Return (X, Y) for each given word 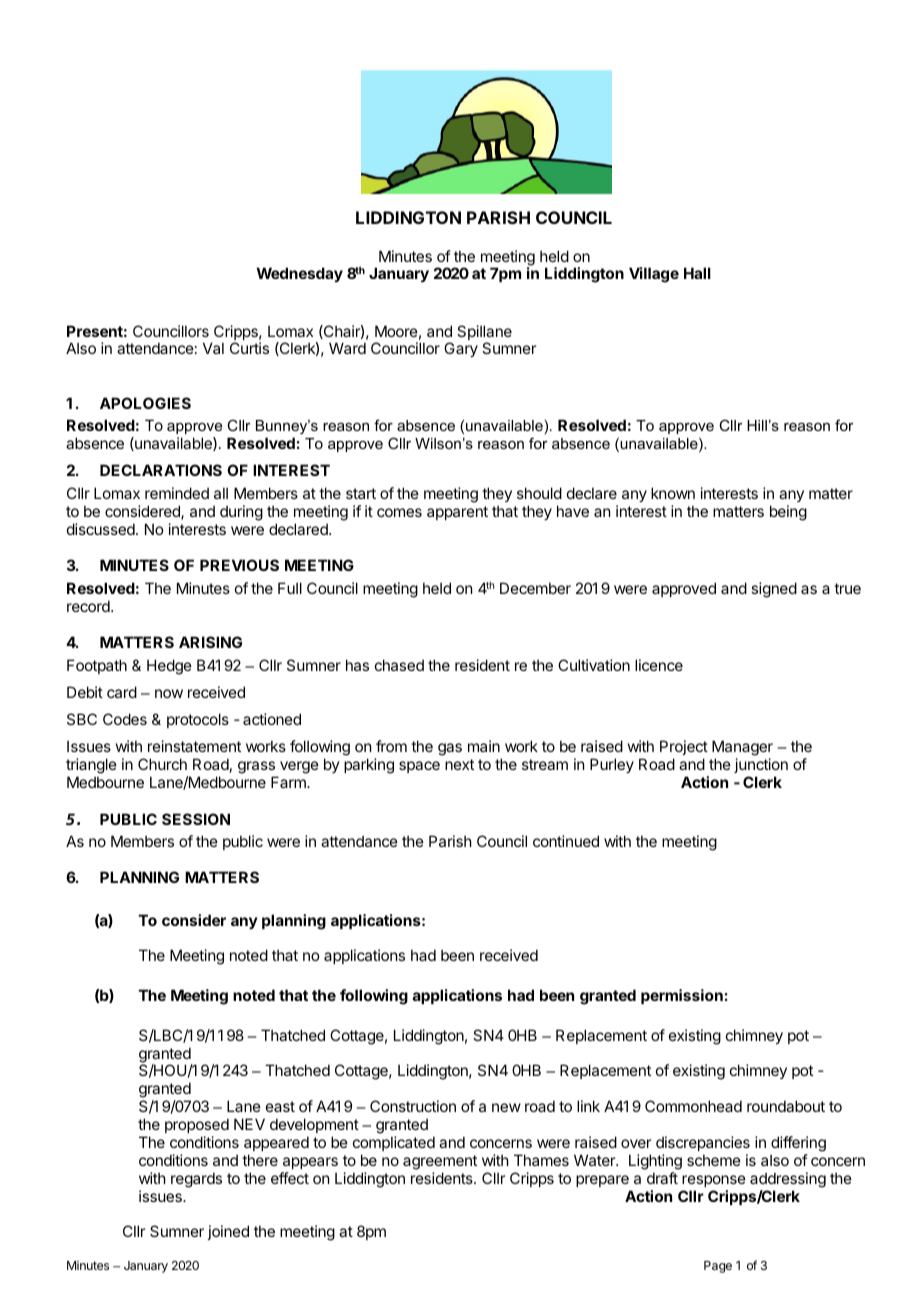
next (459, 764)
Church (162, 764)
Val (213, 348)
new (506, 1107)
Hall (697, 273)
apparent (457, 513)
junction (761, 765)
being (788, 513)
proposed (197, 1125)
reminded (177, 493)
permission (682, 996)
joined (228, 1232)
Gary (461, 349)
